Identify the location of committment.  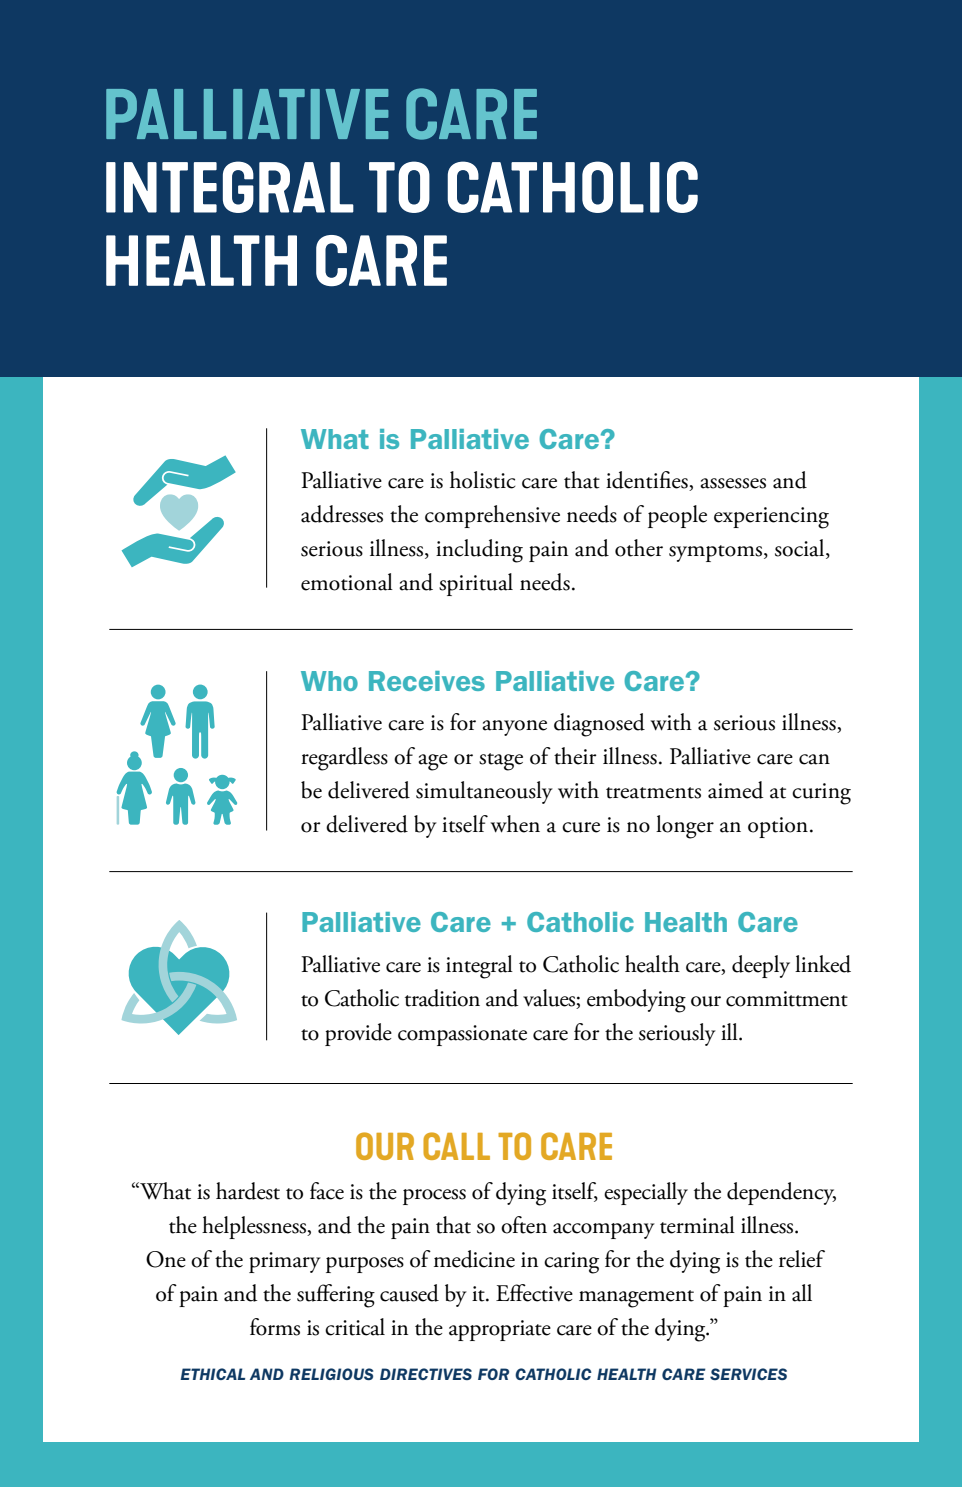
(787, 999).
